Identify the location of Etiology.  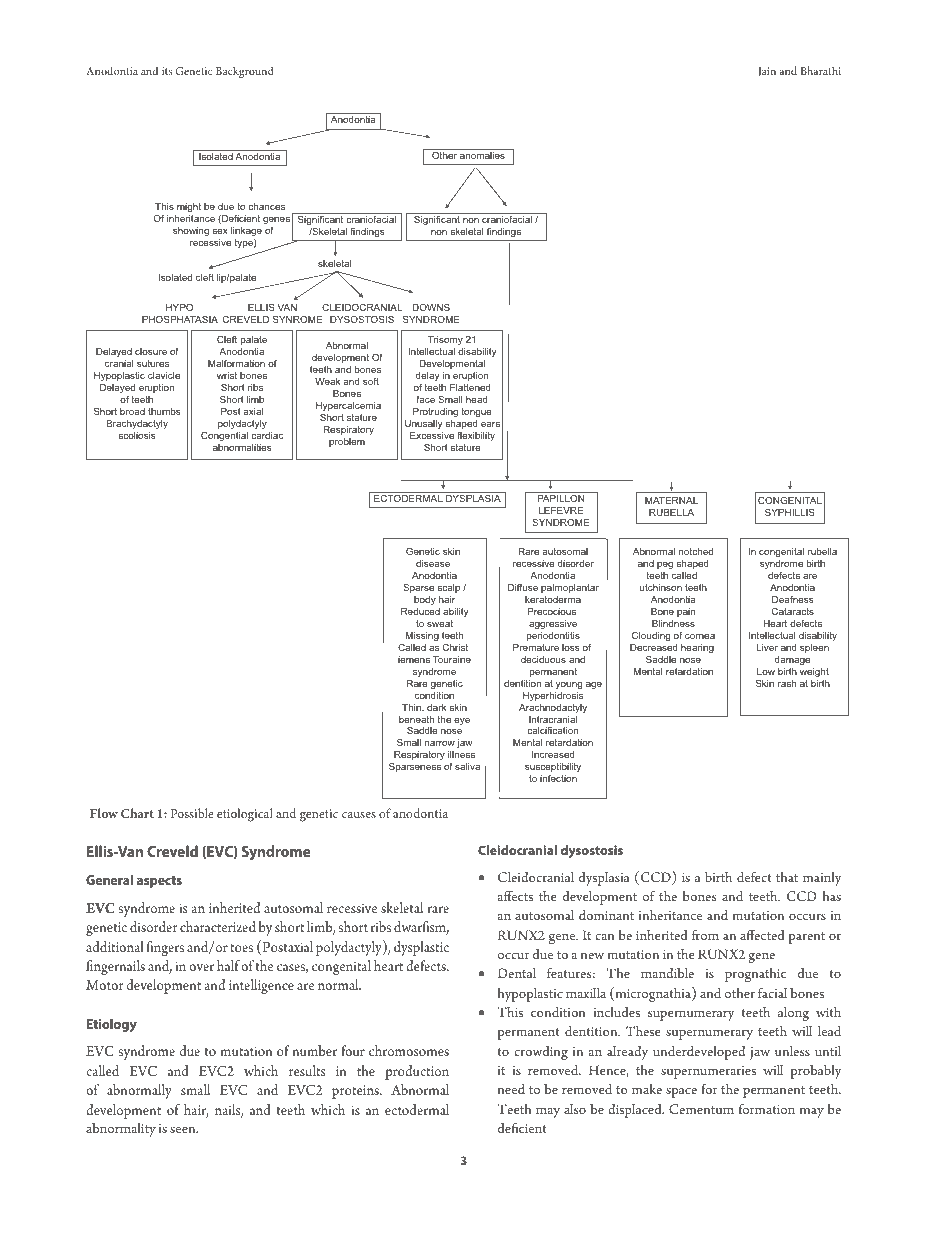
(112, 1025).
